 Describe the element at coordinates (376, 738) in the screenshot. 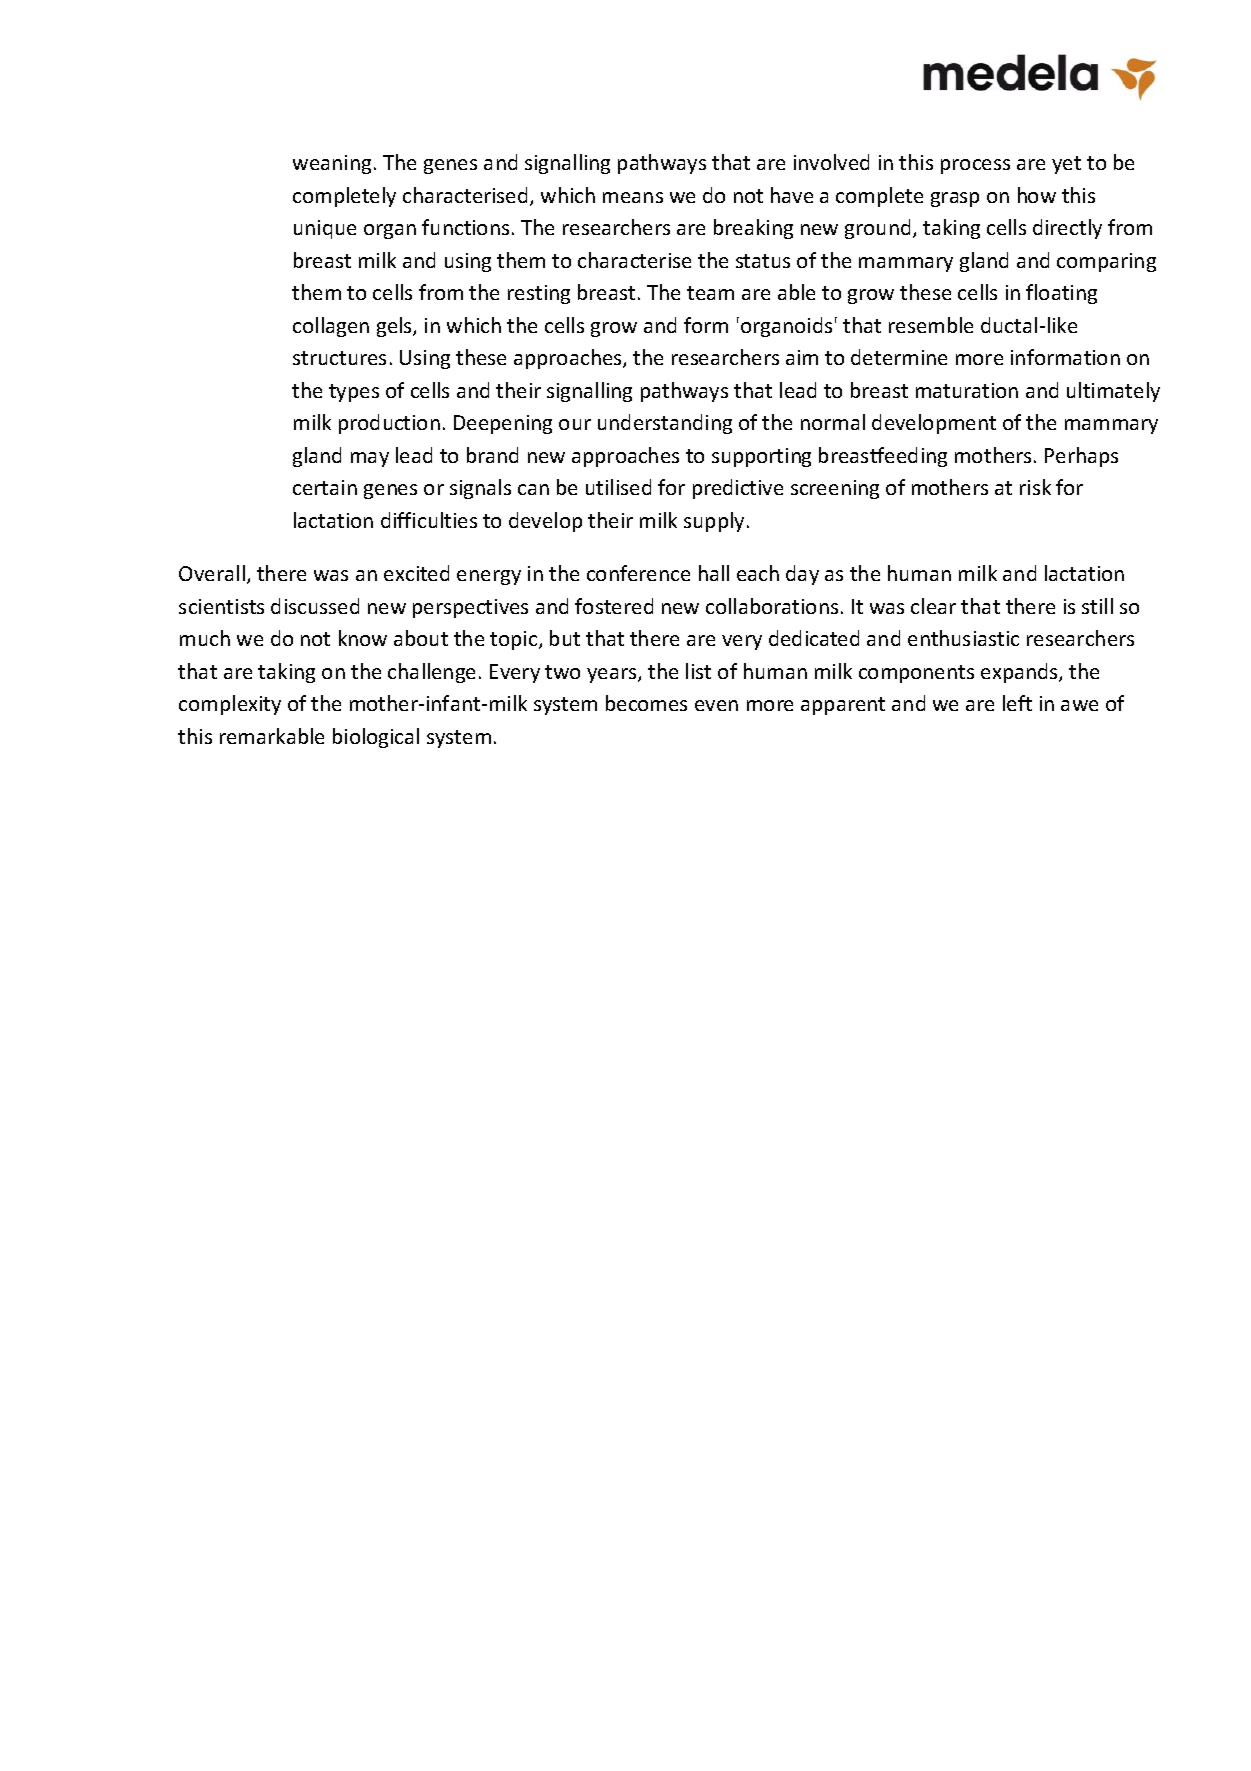

I see `biological` at that location.
